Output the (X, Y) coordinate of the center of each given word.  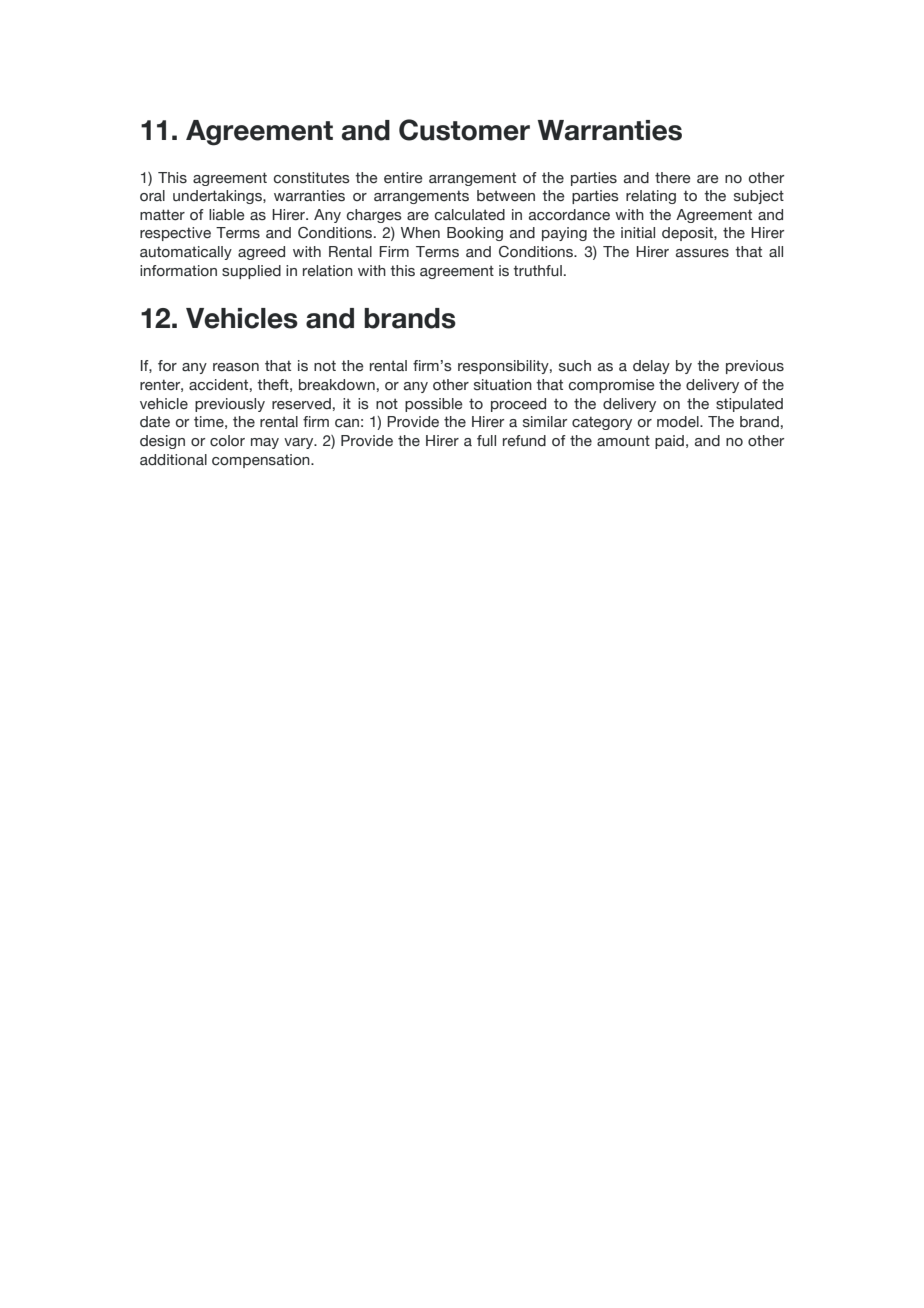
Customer (464, 130)
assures (702, 253)
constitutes (312, 178)
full (486, 441)
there (673, 178)
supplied (251, 272)
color (227, 441)
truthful (537, 271)
